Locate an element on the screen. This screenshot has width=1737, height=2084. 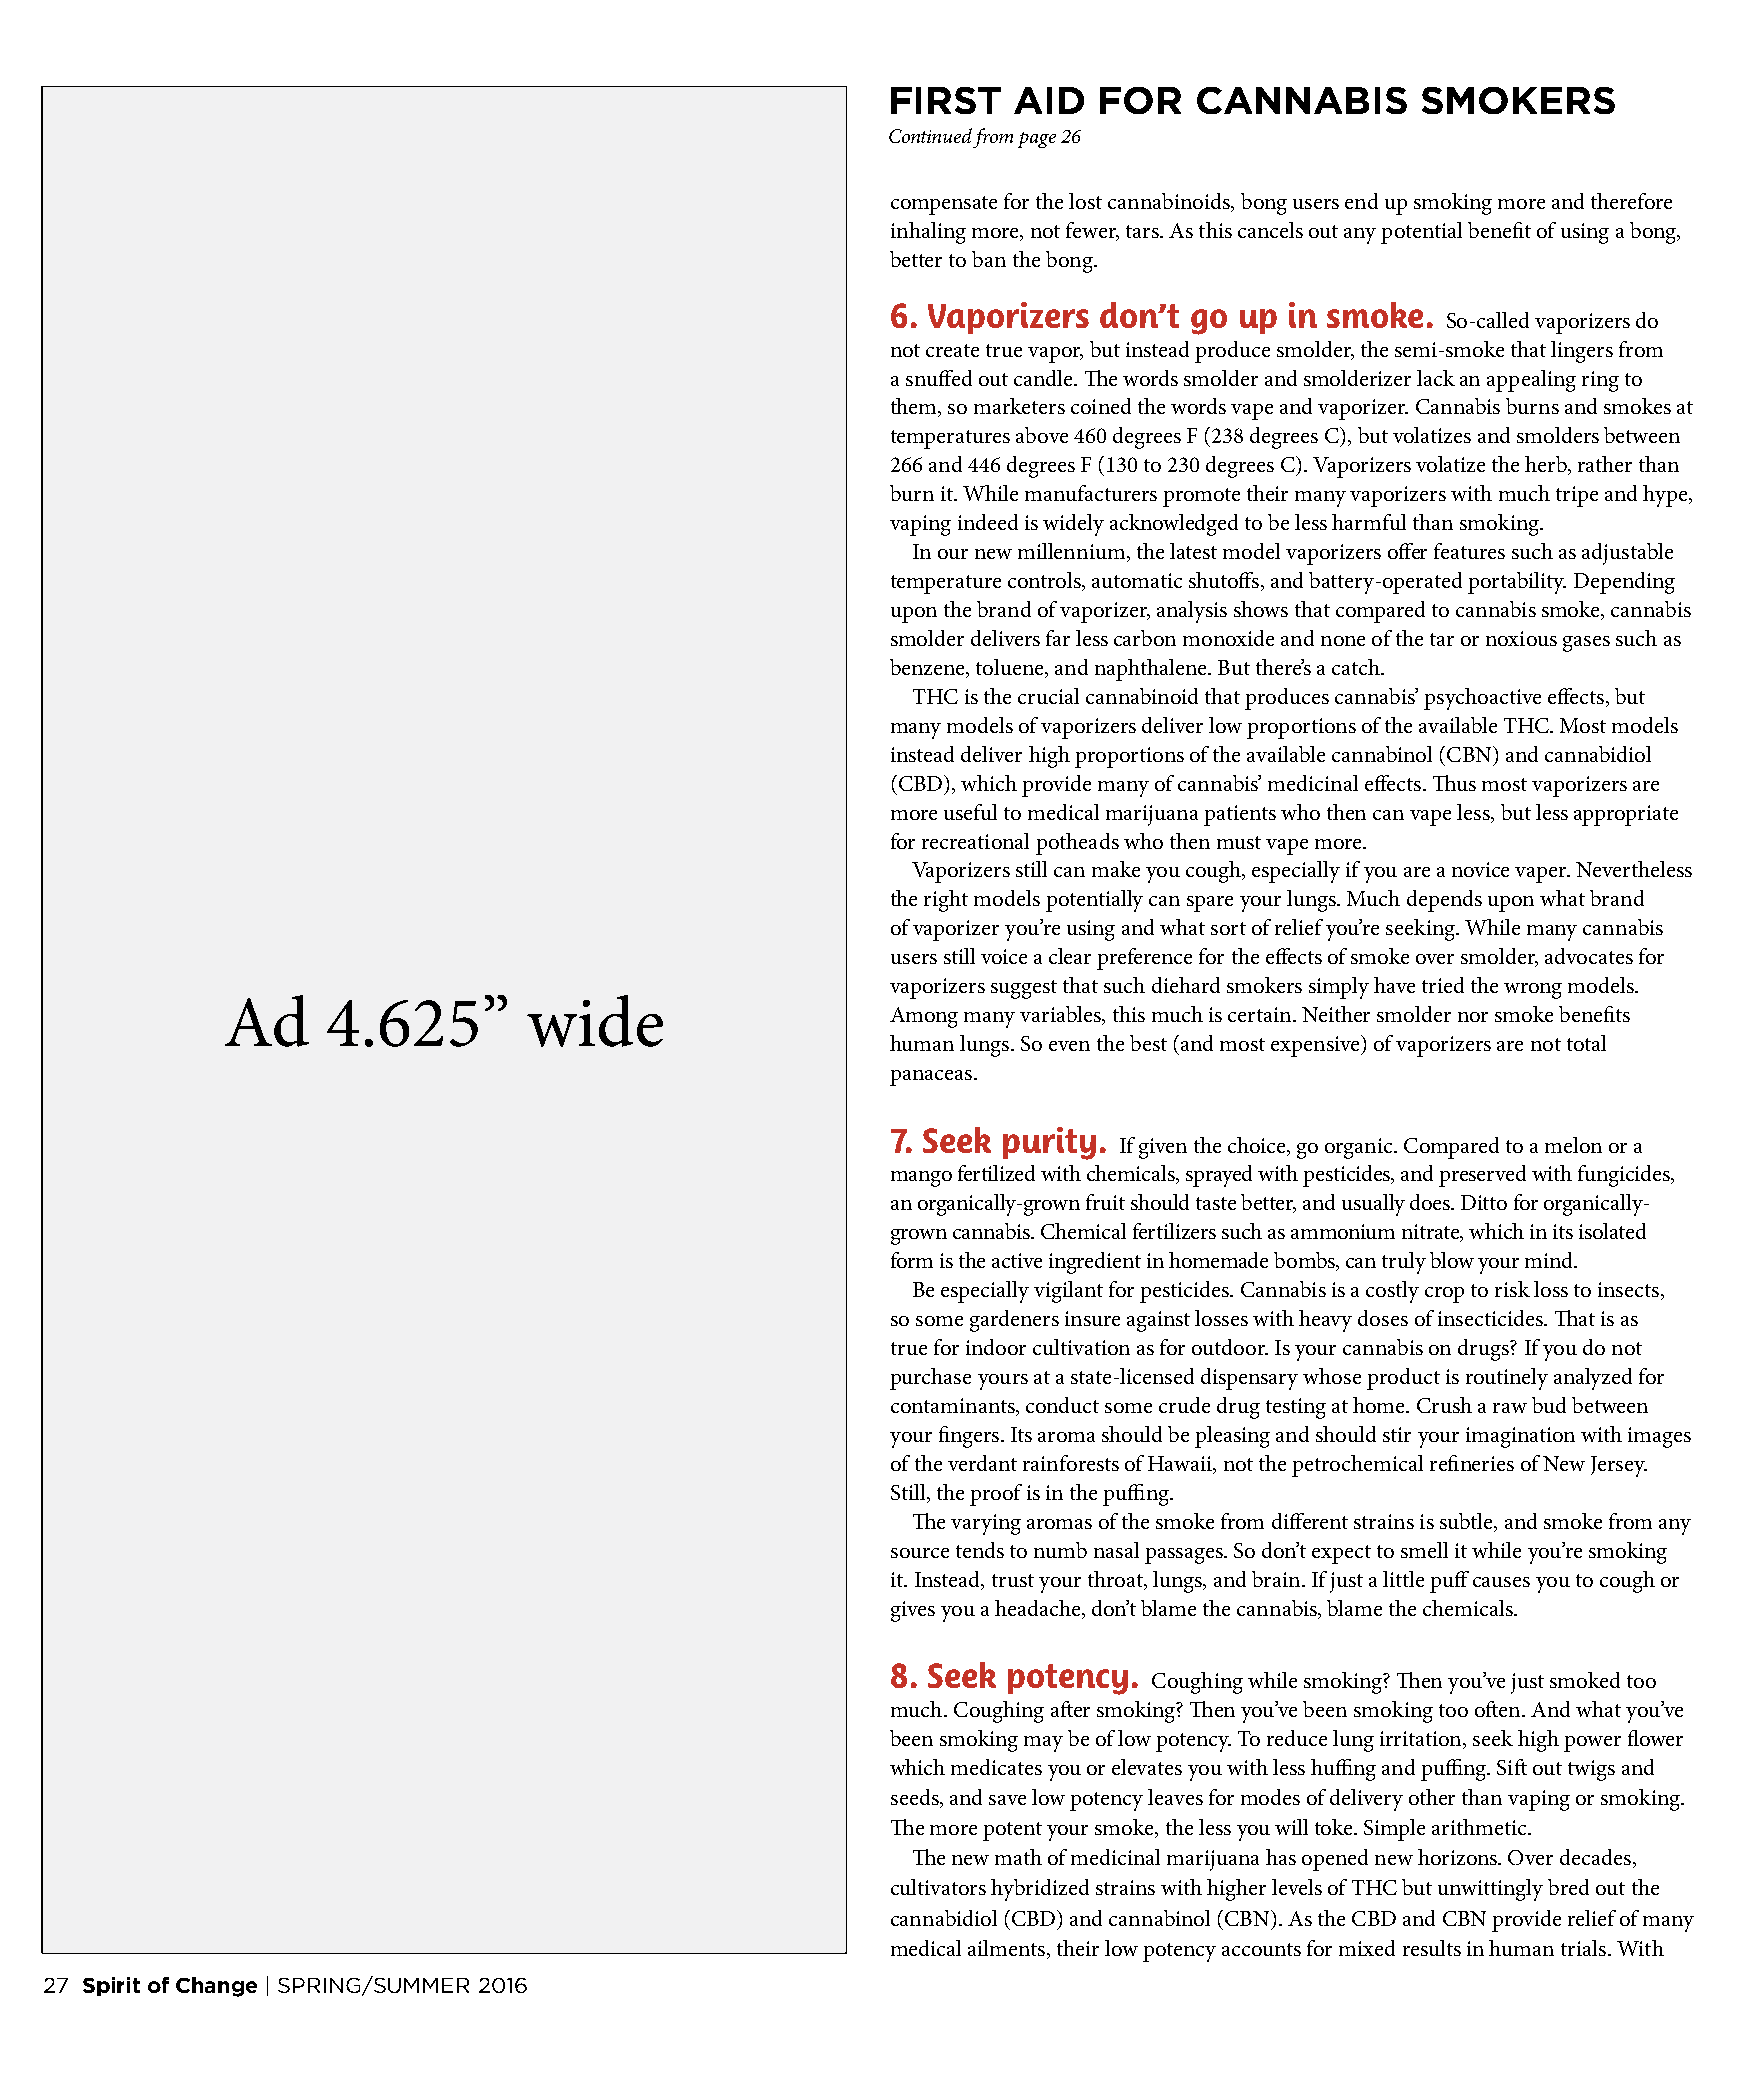
catch is located at coordinates (1357, 667).
